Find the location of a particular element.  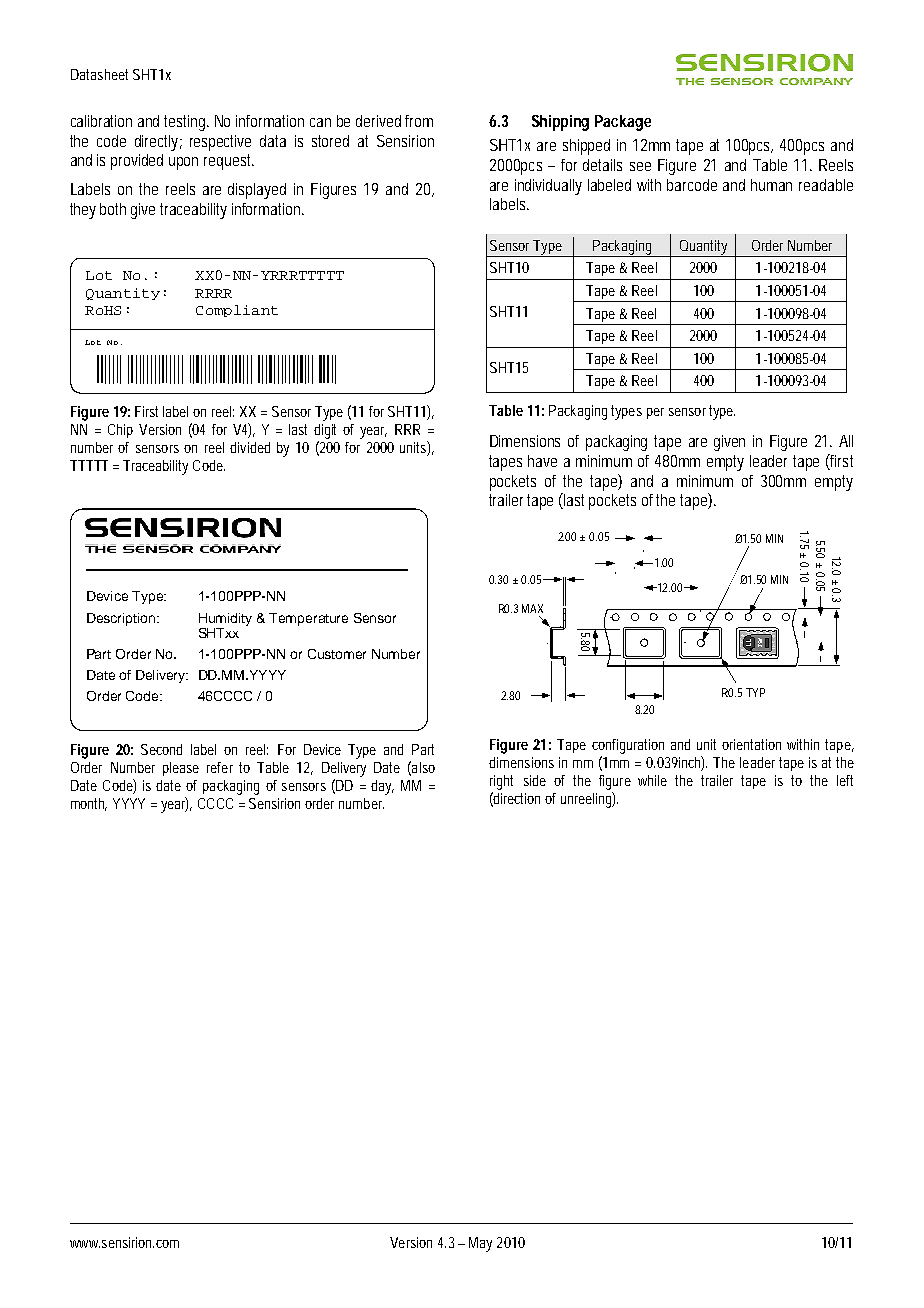

readable is located at coordinates (826, 185).
